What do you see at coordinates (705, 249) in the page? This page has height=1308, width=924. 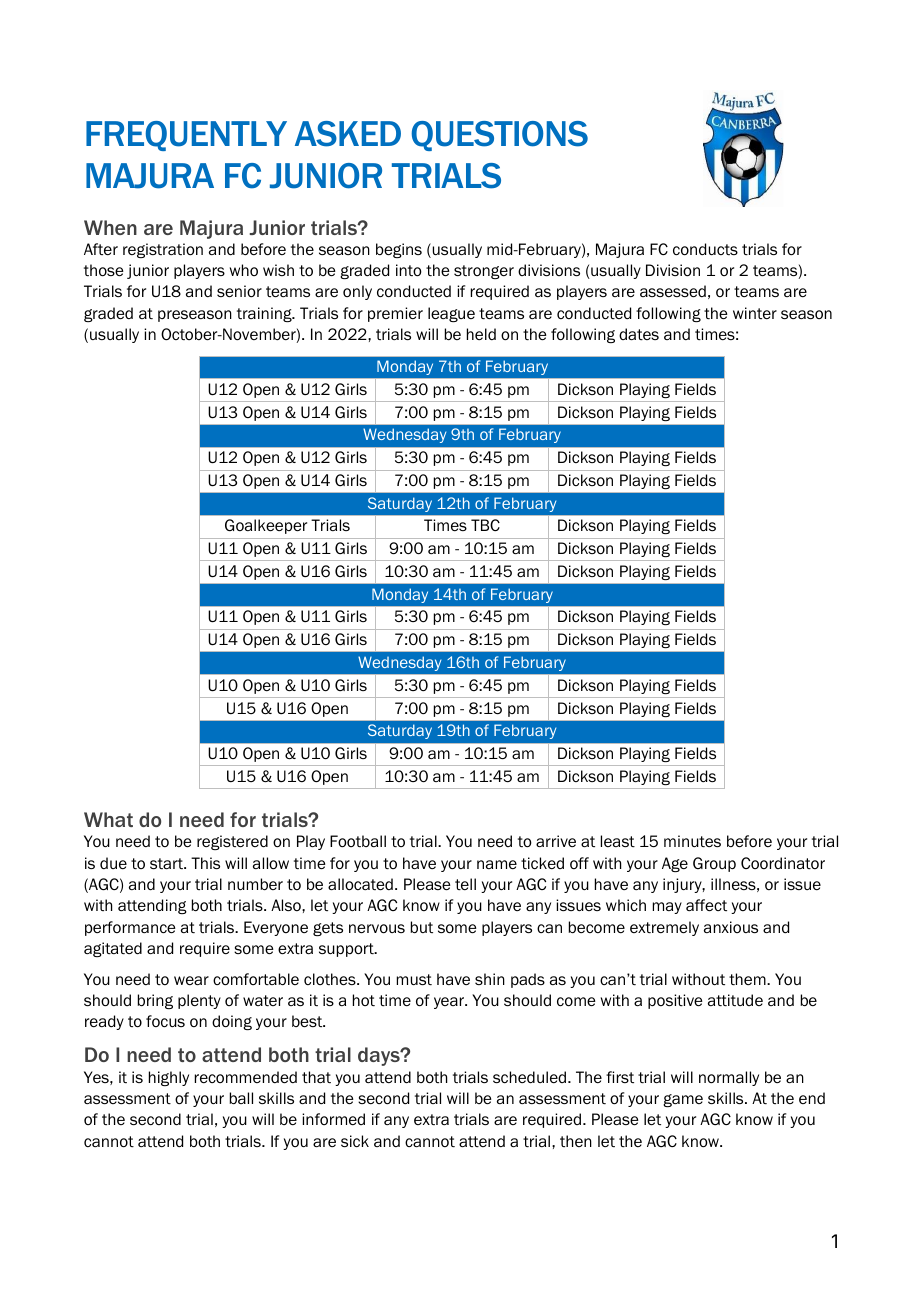 I see `conducts` at bounding box center [705, 249].
